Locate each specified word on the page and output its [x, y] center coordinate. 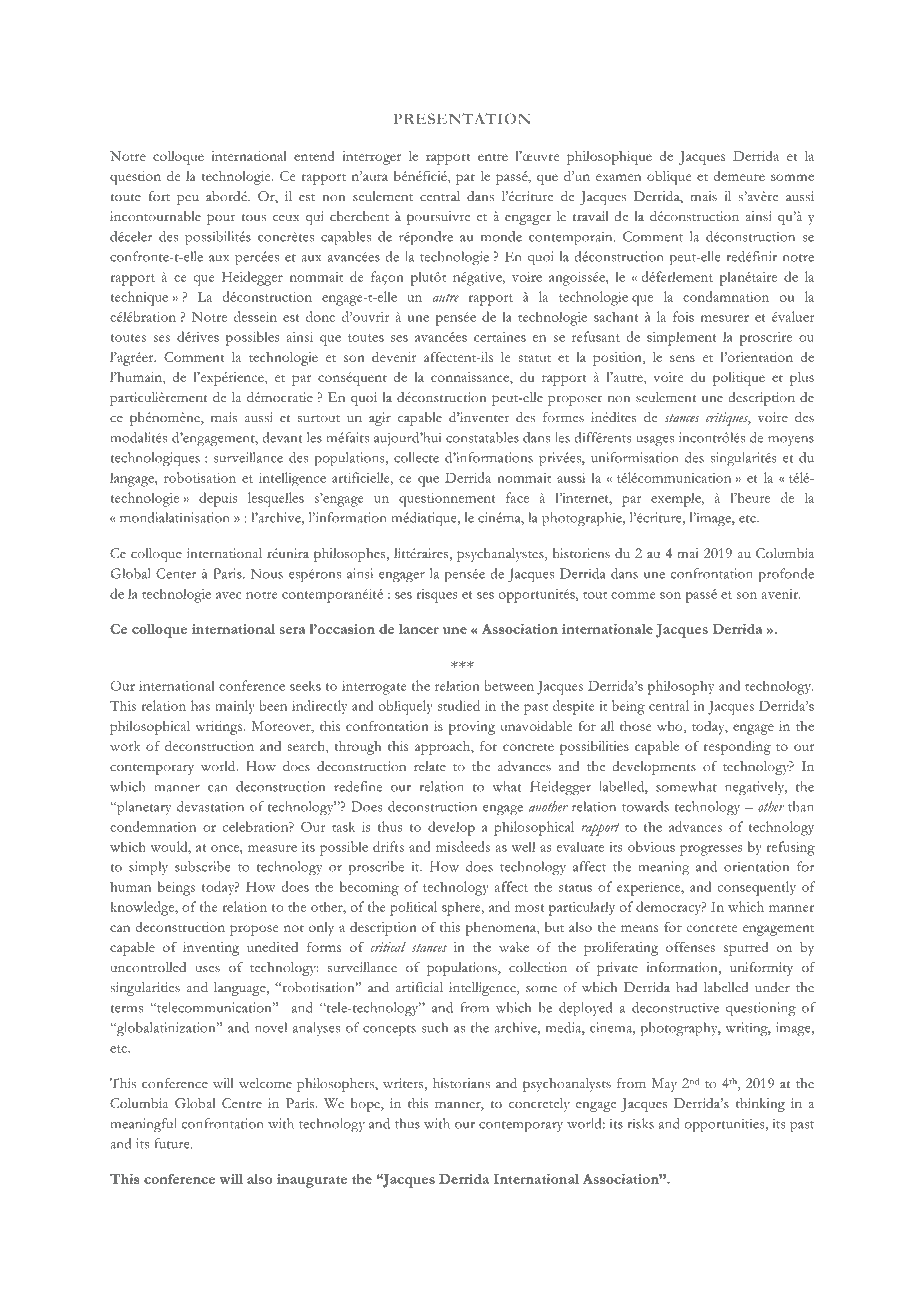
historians [461, 1083]
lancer [419, 629]
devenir [394, 356]
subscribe [203, 866]
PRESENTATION [461, 118]
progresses [711, 850]
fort [159, 196]
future [173, 1143]
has [200, 705]
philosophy [681, 687]
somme [792, 177]
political [413, 908]
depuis [218, 499]
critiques [728, 419]
